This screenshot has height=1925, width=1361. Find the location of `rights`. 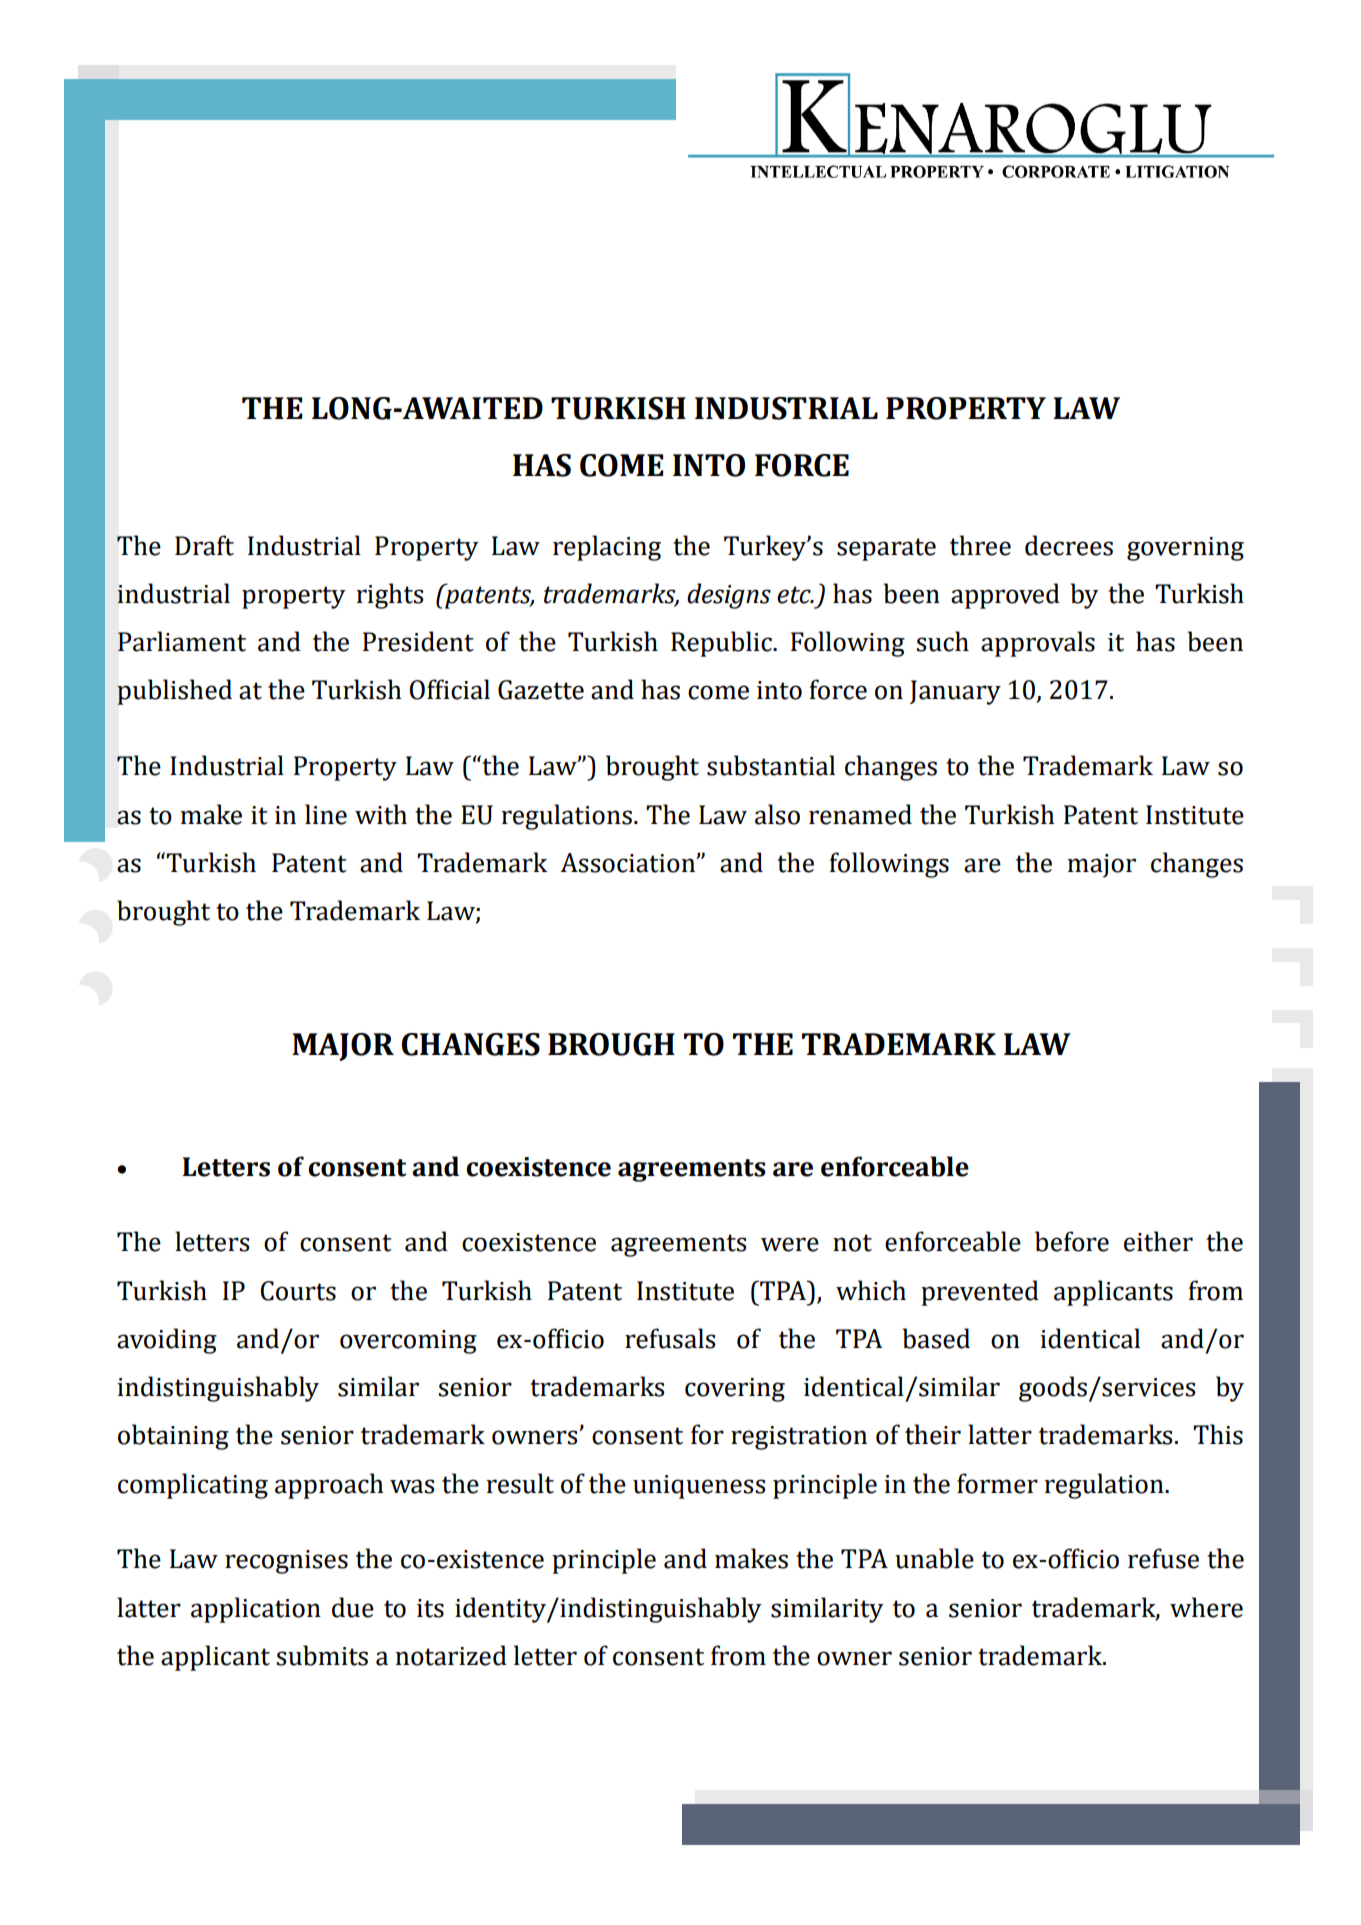

rights is located at coordinates (390, 596).
